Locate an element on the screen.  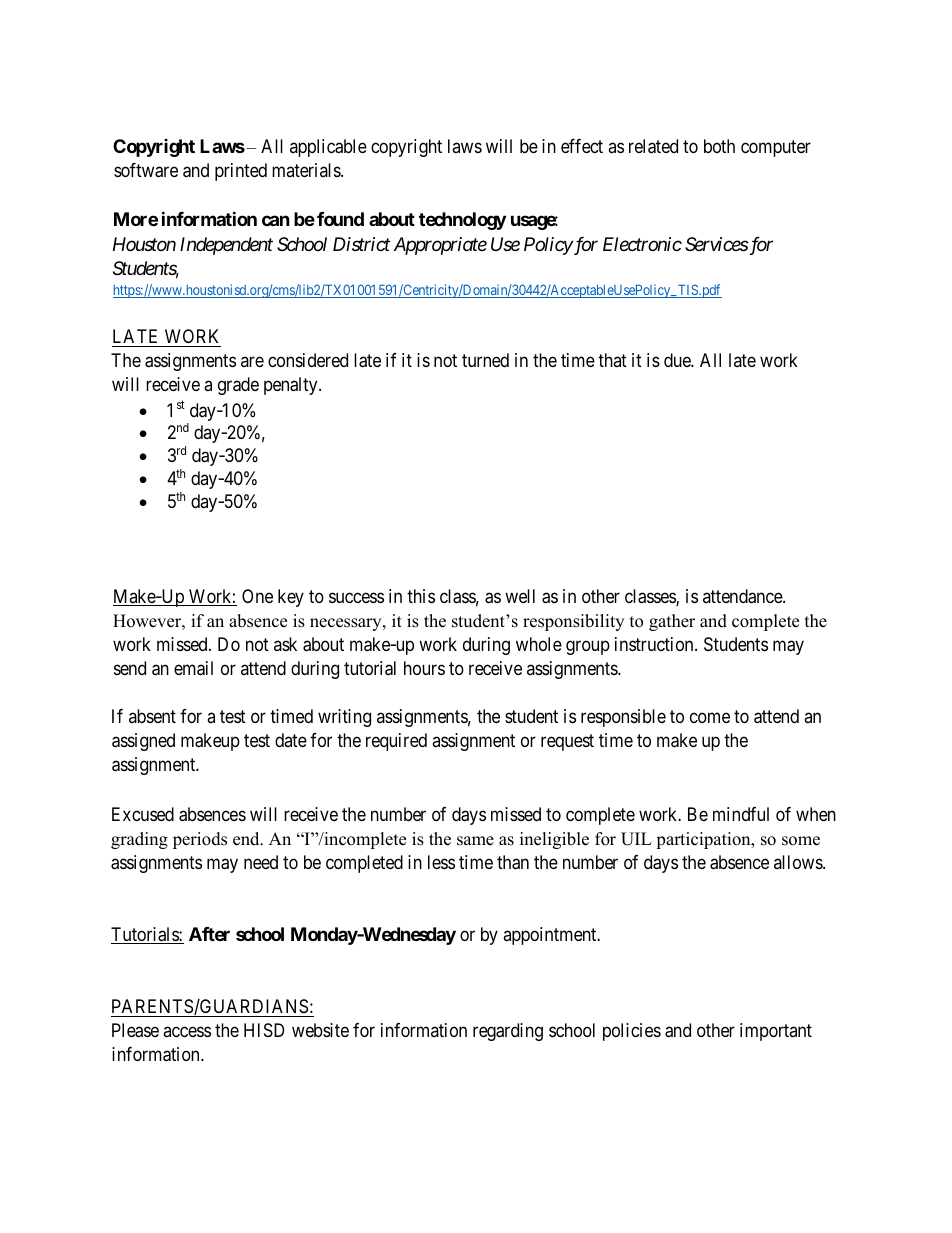
absent is located at coordinates (152, 716).
